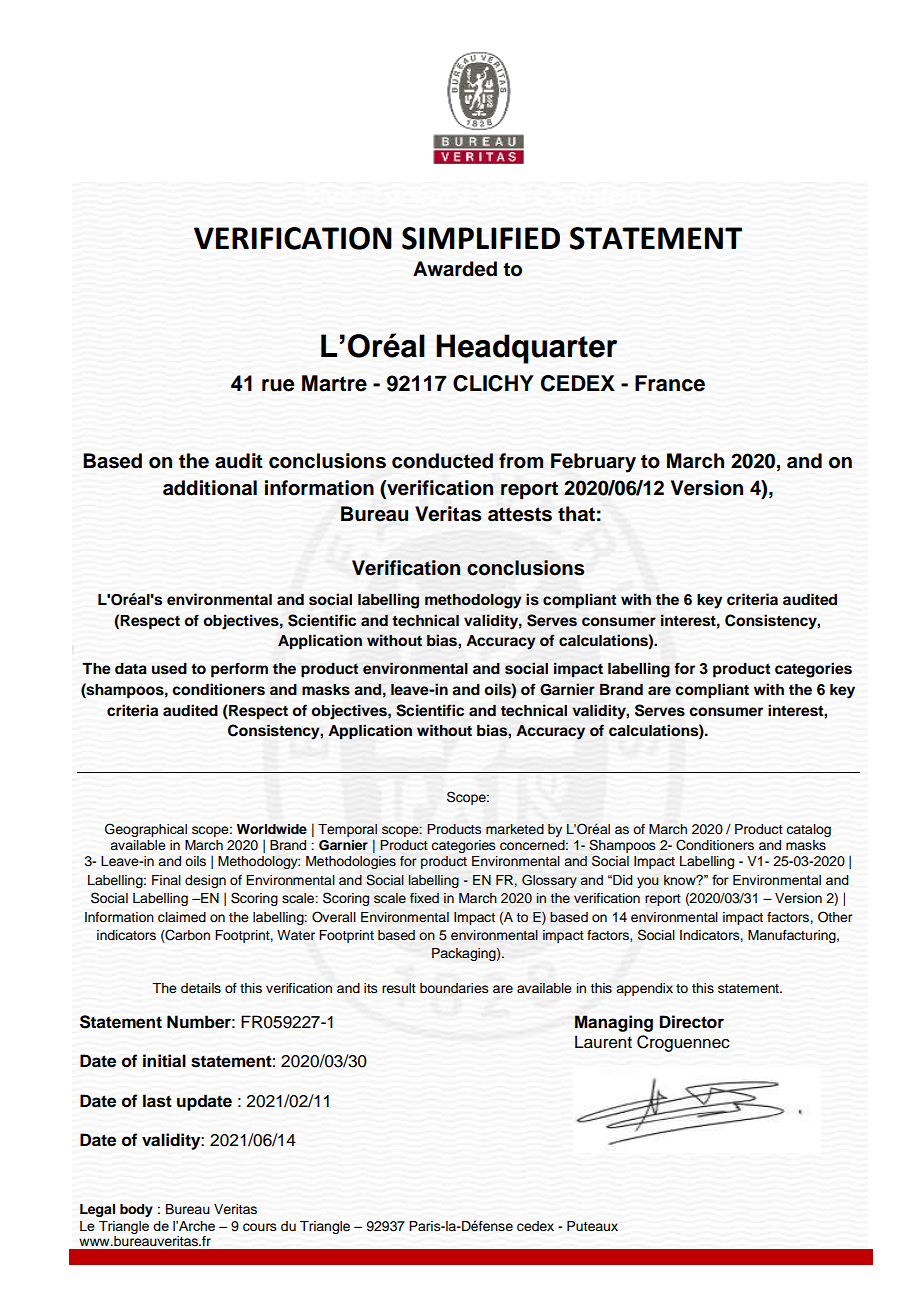 The width and height of the image is (924, 1307). I want to click on attests, so click(520, 514).
